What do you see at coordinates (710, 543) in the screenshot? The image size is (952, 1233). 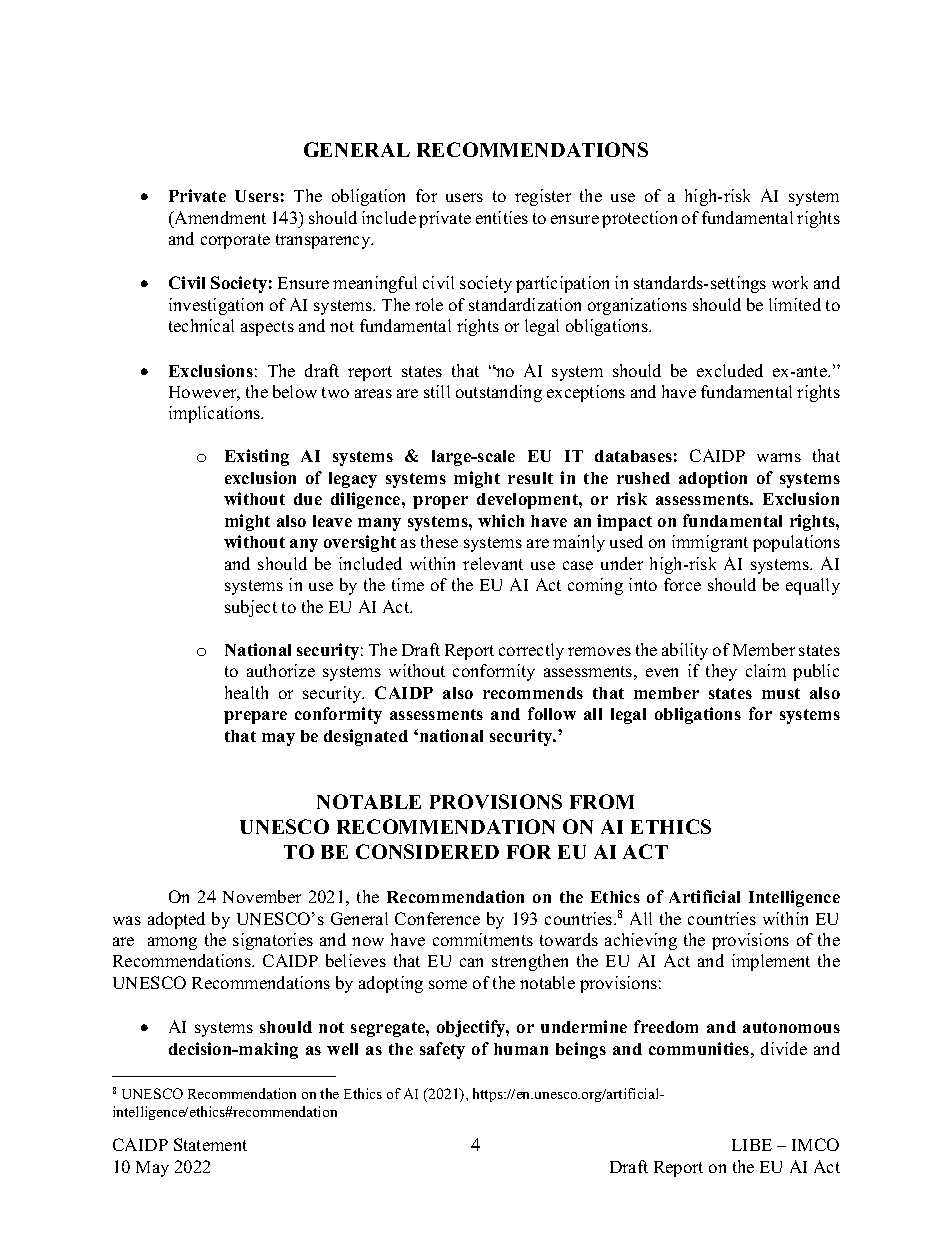 I see `immigrant` at bounding box center [710, 543].
